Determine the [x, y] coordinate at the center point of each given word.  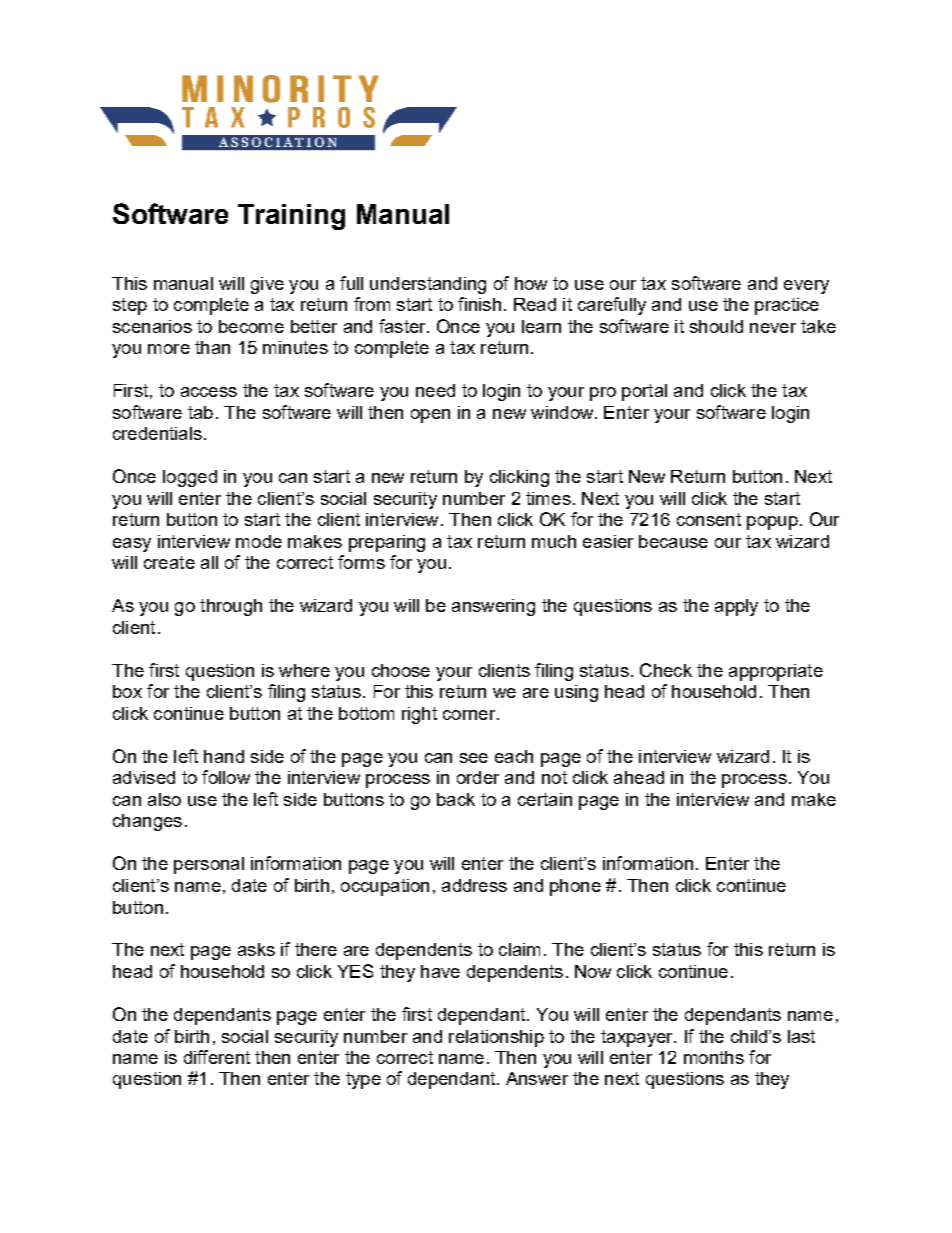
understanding [428, 285]
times [548, 498]
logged [190, 478]
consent [709, 519]
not [554, 777]
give [267, 285]
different [217, 1057]
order [478, 777]
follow [226, 777]
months [714, 1057]
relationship [496, 1038]
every [806, 287]
